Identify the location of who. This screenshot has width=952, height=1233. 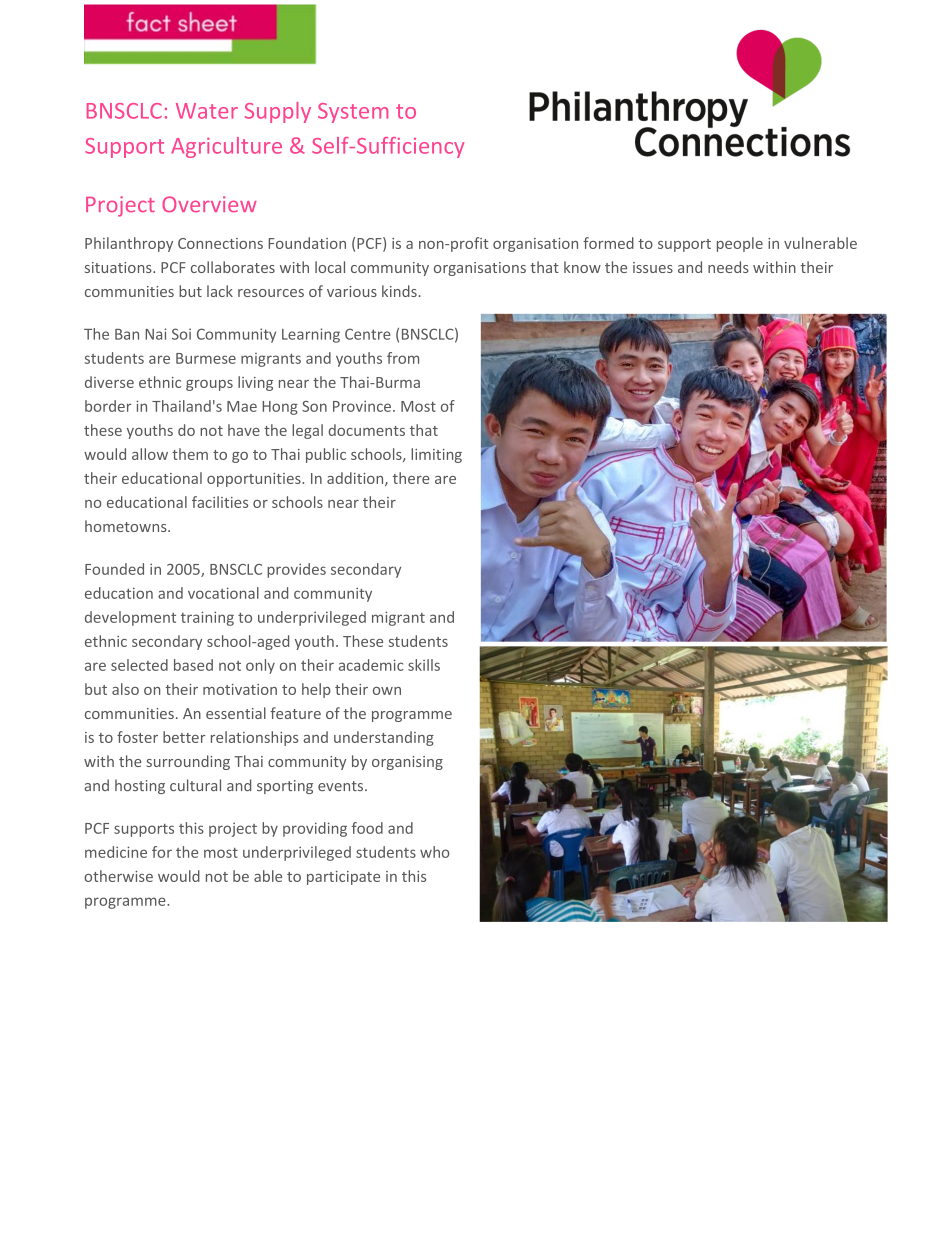
(434, 852).
